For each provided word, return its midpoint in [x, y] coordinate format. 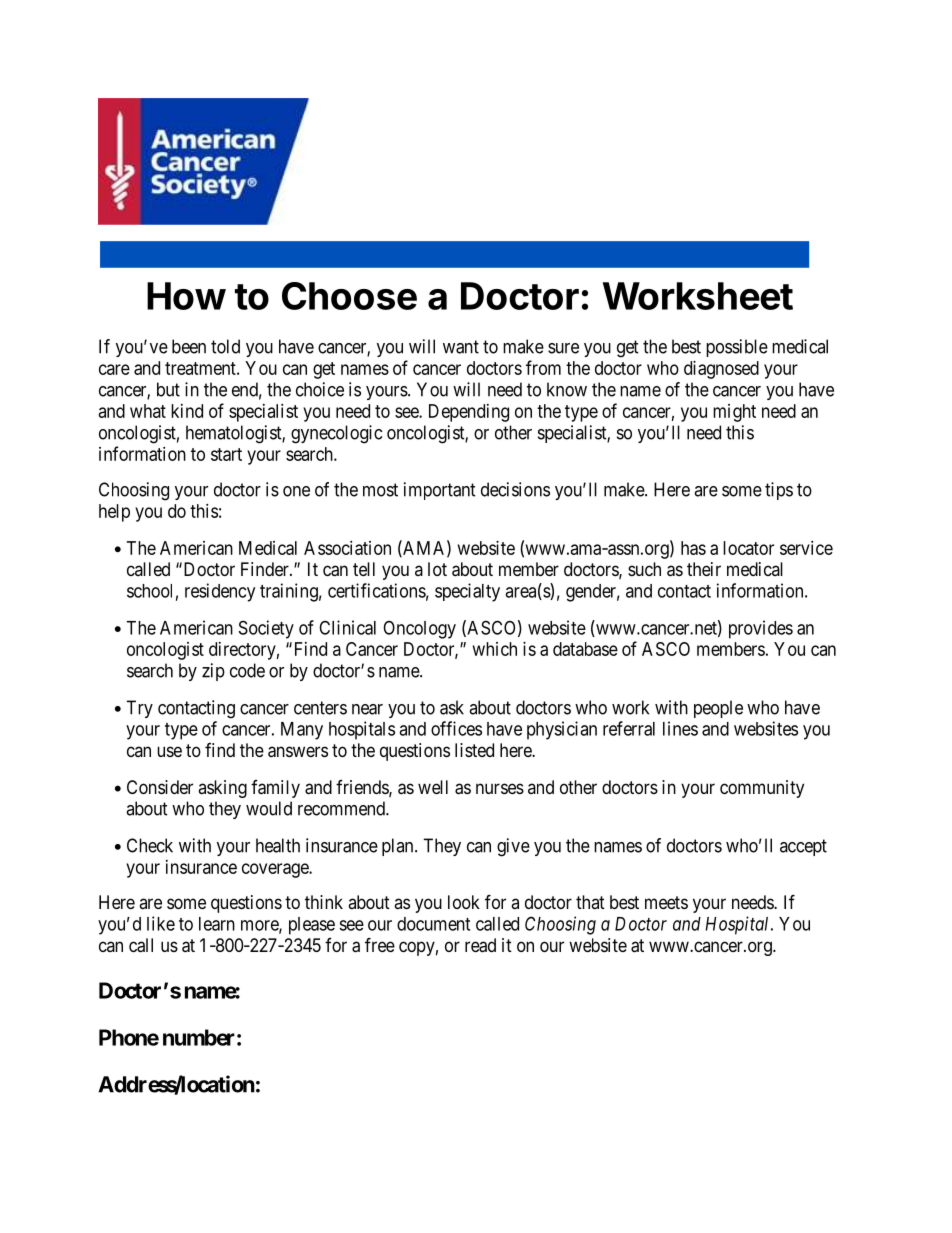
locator [748, 548]
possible [737, 348]
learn [217, 924]
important [440, 491]
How [186, 296]
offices [456, 728]
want [461, 347]
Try [139, 709]
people [718, 709]
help [114, 513]
